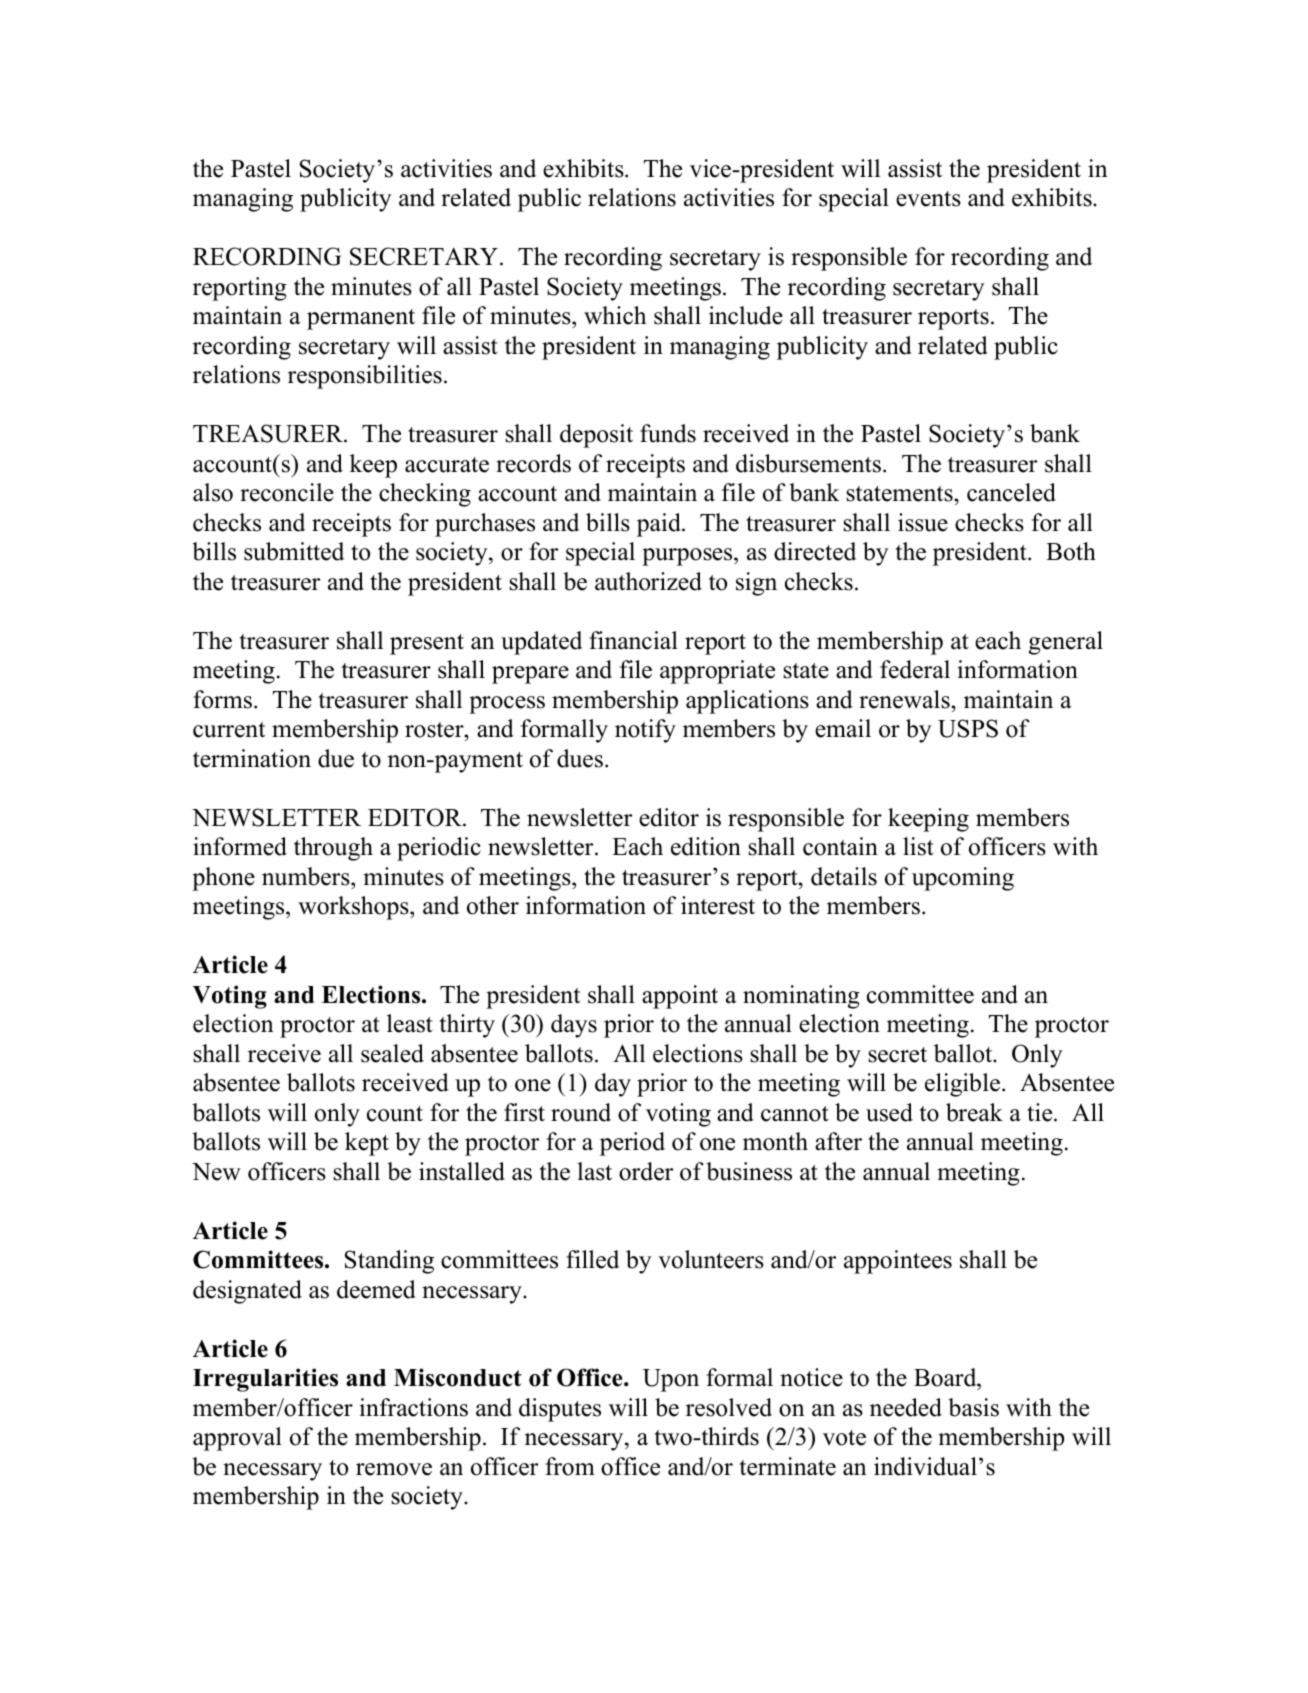 The height and width of the screenshot is (1693, 1308). Describe the element at coordinates (354, 908) in the screenshot. I see `workshops` at that location.
